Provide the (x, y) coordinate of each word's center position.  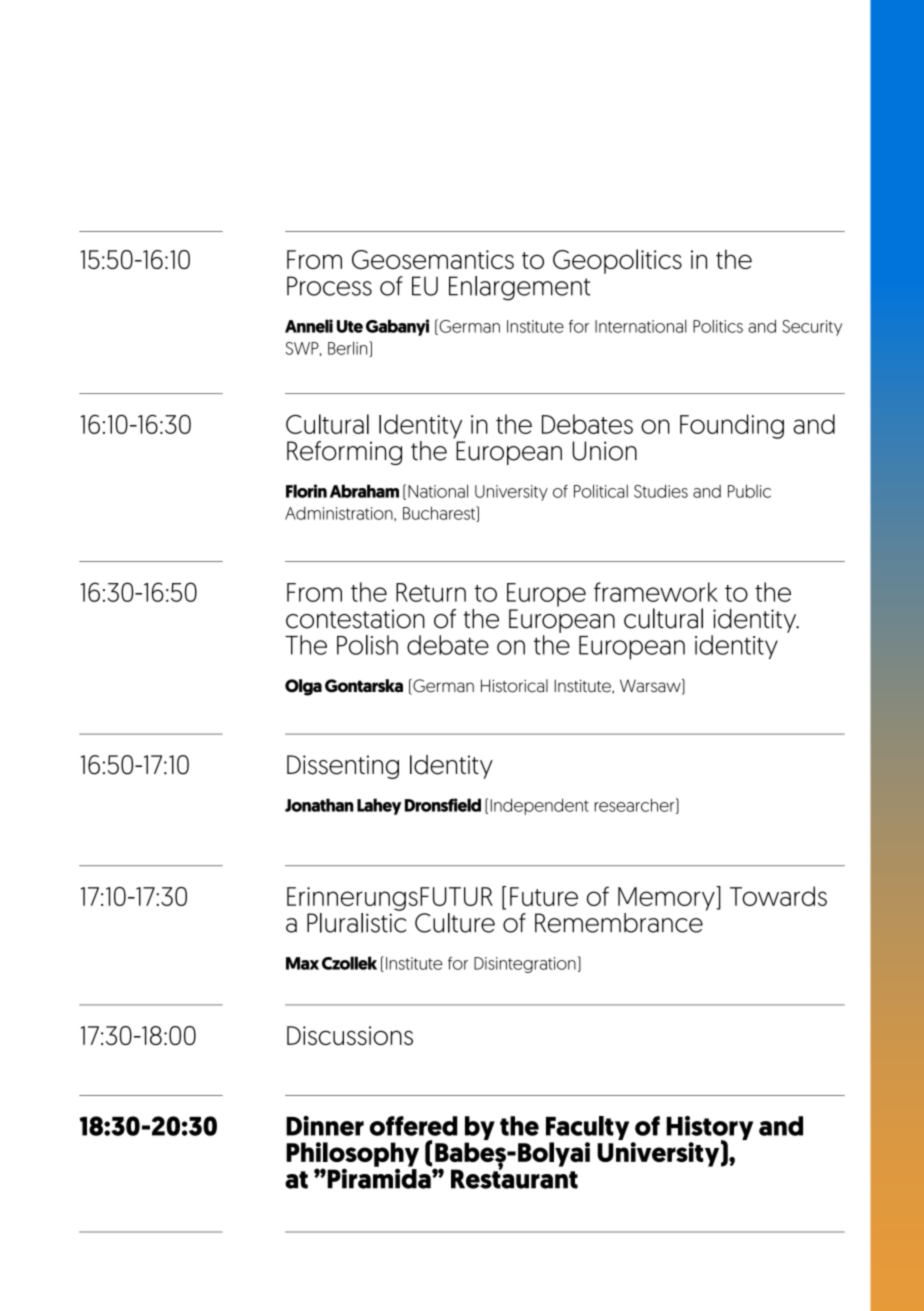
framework (656, 592)
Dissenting (343, 767)
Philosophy (352, 1155)
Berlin (349, 349)
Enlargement (520, 288)
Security (812, 328)
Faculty (587, 1129)
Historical (514, 686)
